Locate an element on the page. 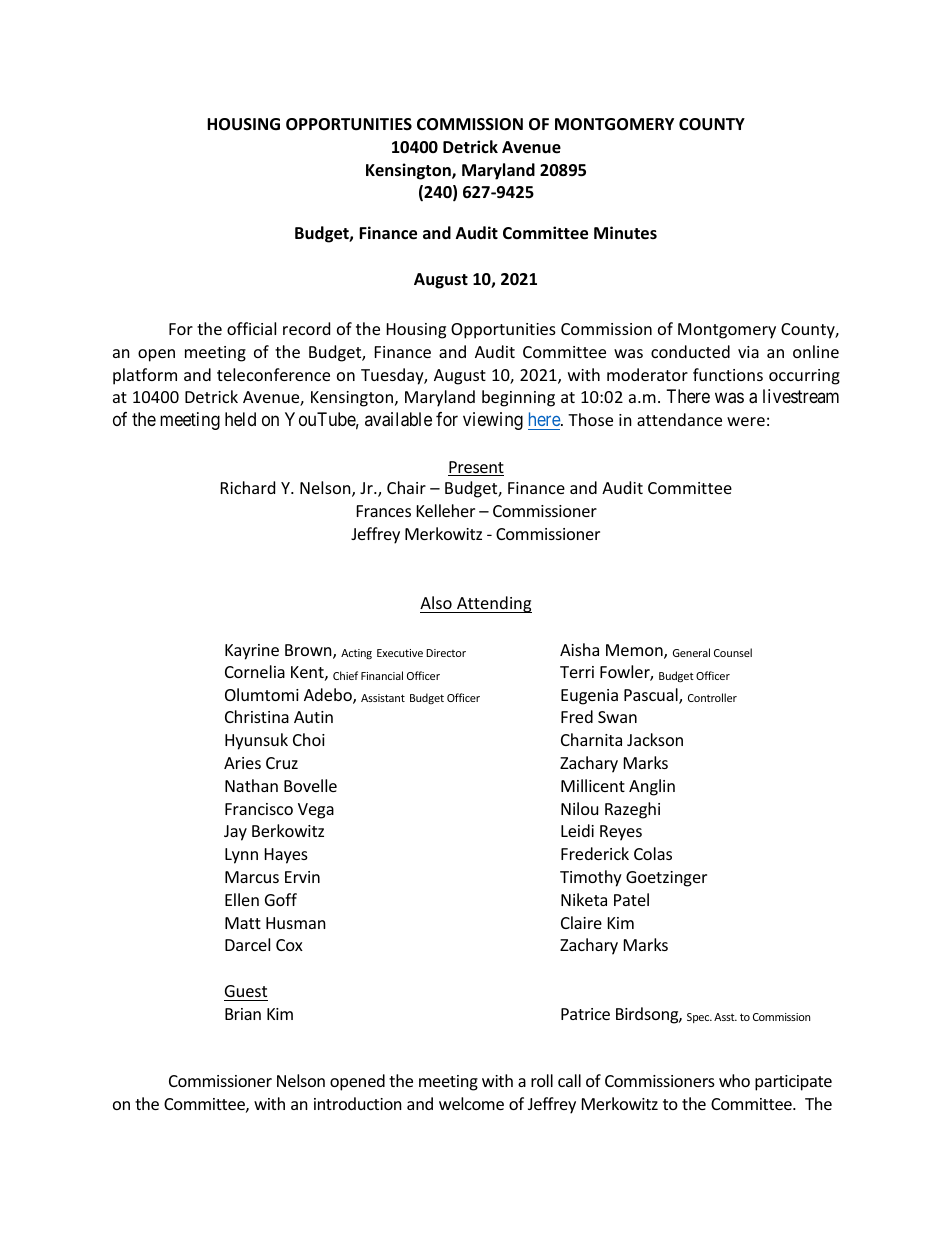 The width and height of the page is (952, 1233). official is located at coordinates (251, 328).
